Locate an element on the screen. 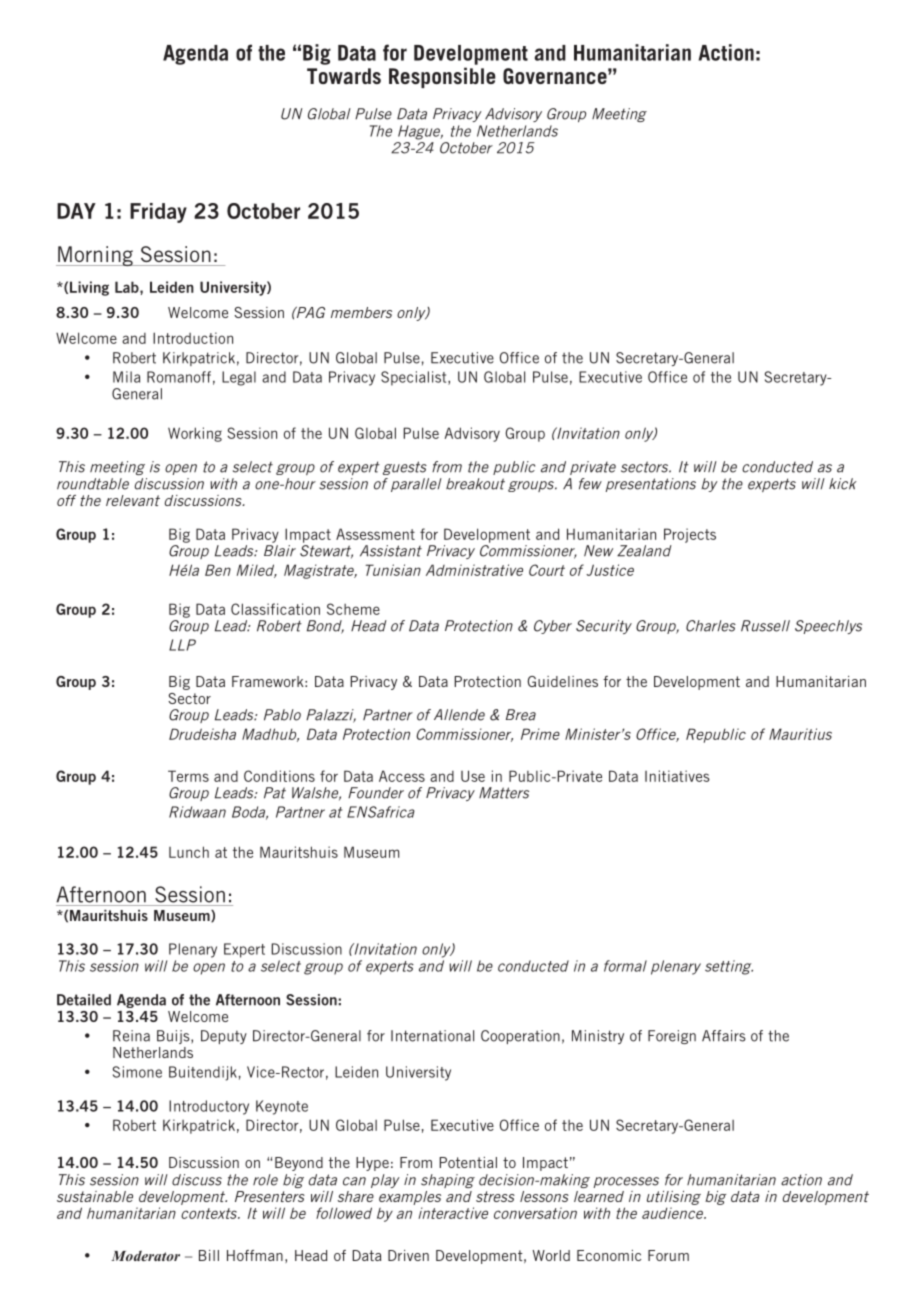 This screenshot has height=1308, width=924. Guidelines is located at coordinates (562, 681).
